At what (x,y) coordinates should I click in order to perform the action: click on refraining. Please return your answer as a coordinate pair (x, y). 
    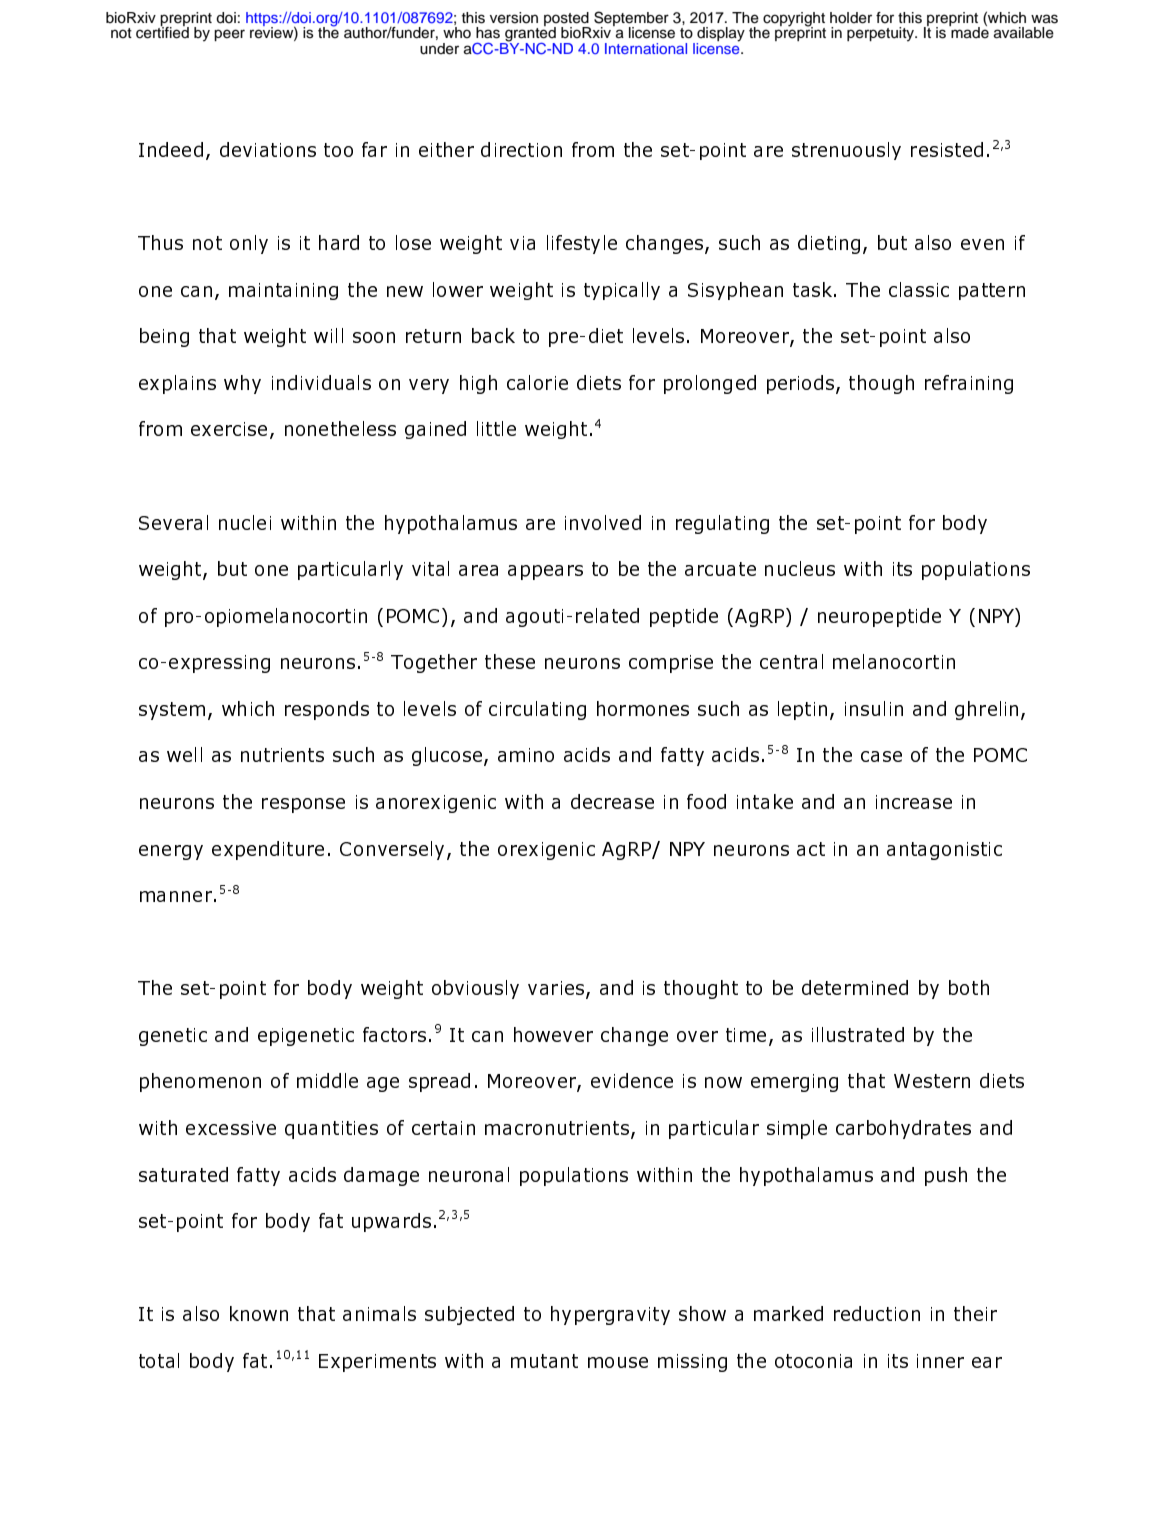
    Looking at the image, I should click on (969, 384).
